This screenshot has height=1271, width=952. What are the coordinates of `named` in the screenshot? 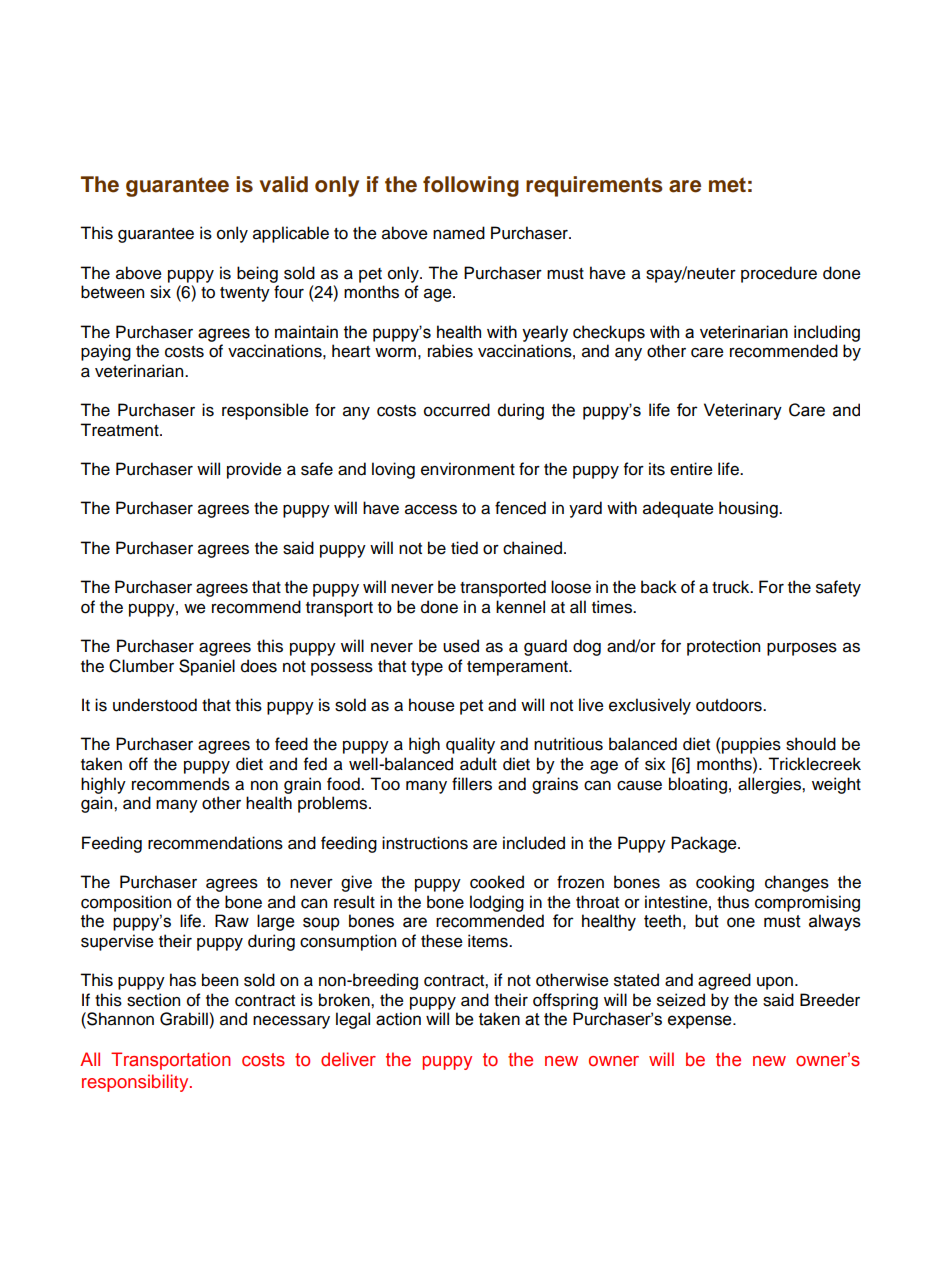 It's located at (459, 233).
